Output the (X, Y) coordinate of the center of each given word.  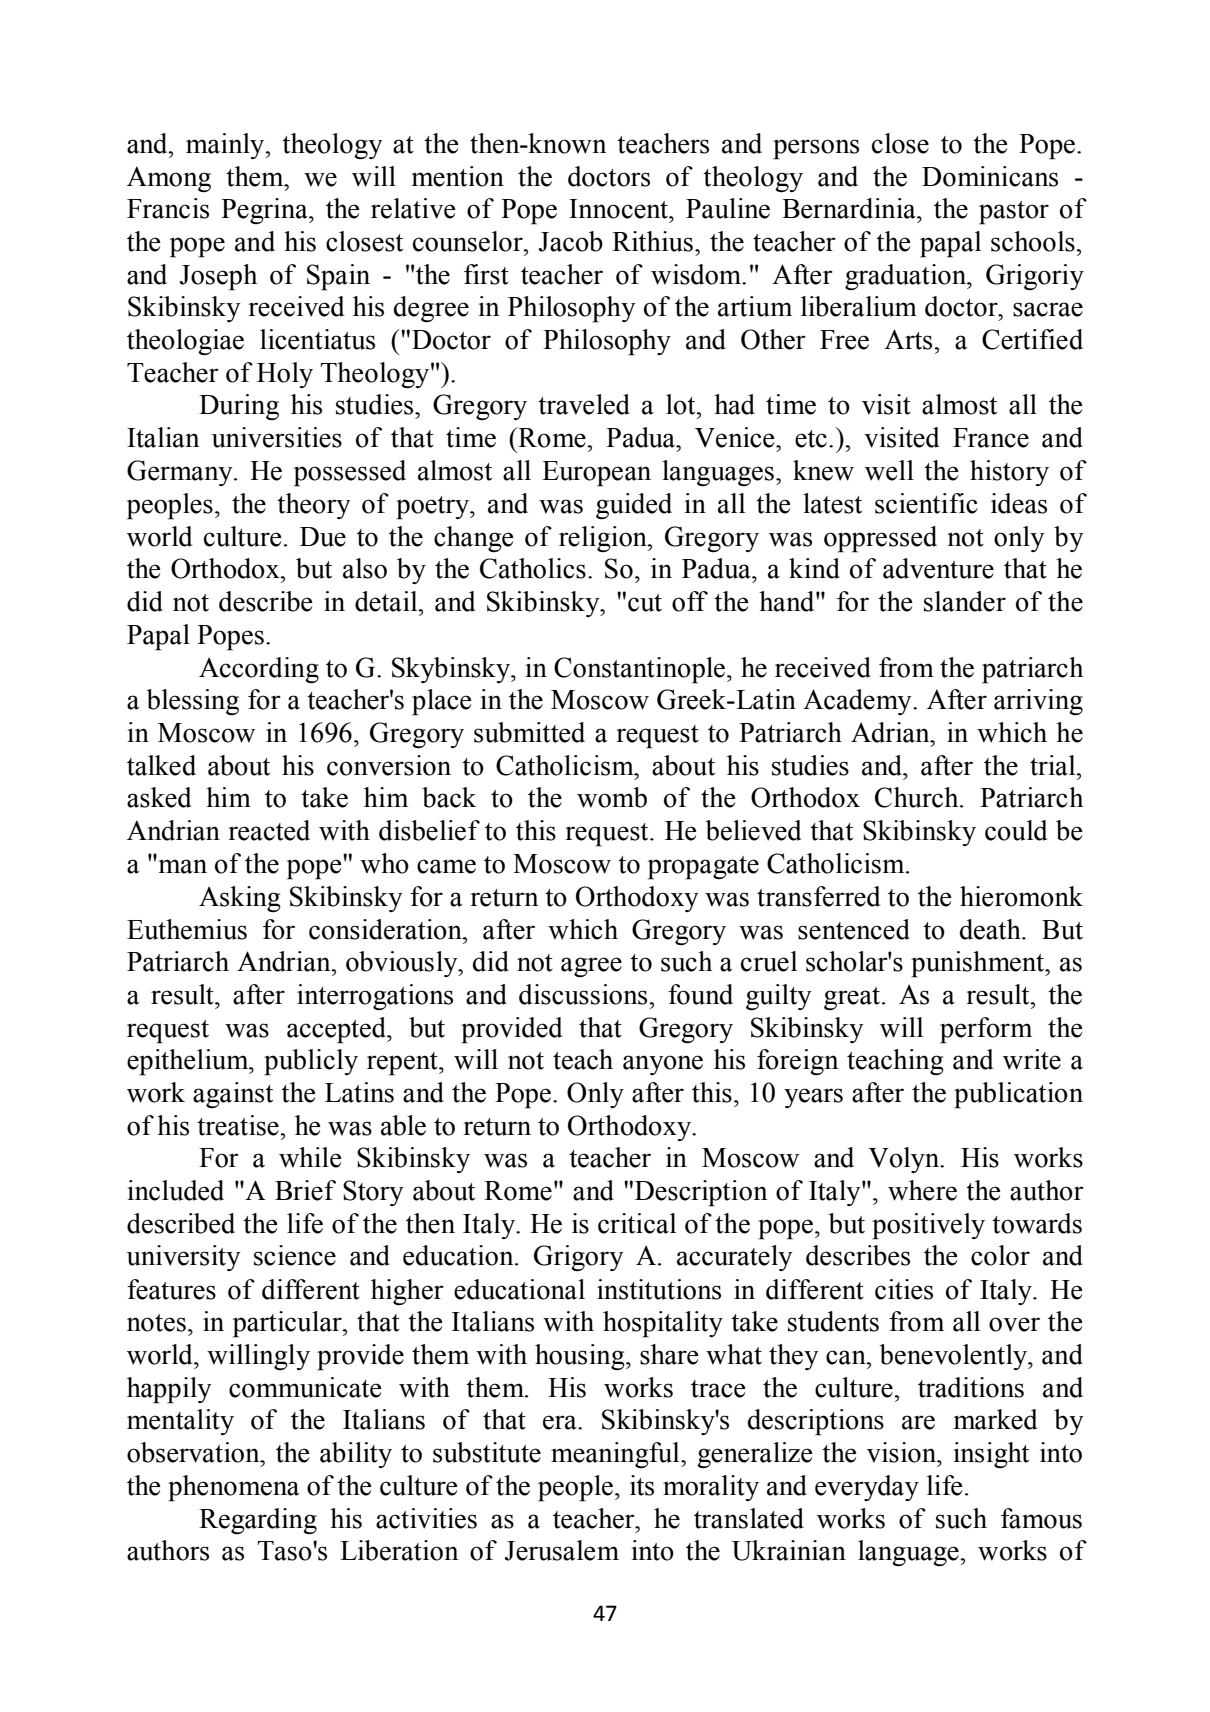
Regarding (258, 1521)
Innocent (619, 209)
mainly (226, 146)
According (259, 670)
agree (591, 967)
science (295, 1255)
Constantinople (641, 670)
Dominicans (990, 176)
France (991, 438)
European (596, 474)
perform (986, 1030)
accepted (337, 1030)
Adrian (891, 732)
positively (928, 1226)
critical (637, 1223)
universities (277, 437)
